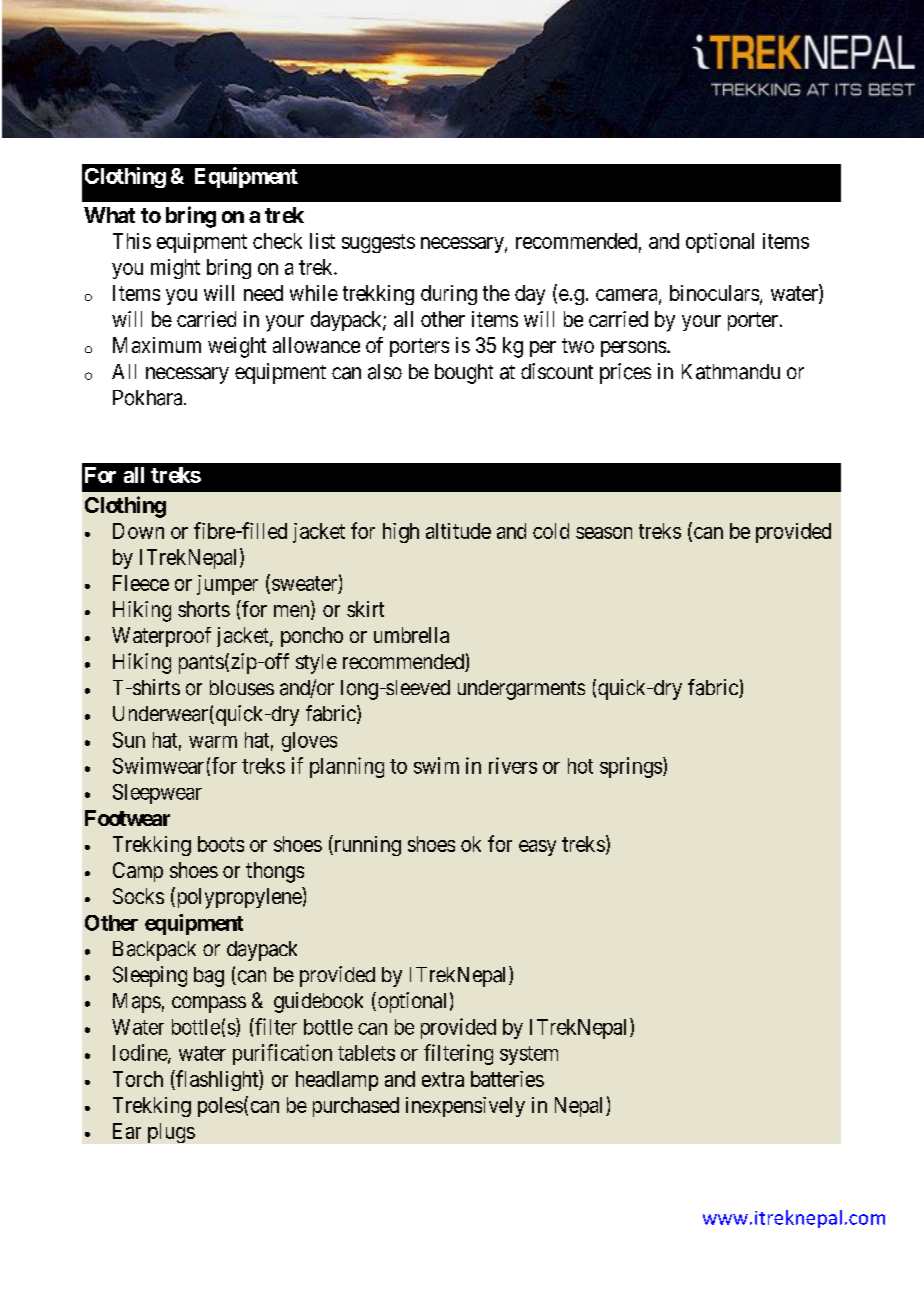  Describe the element at coordinates (378, 243) in the page. I see `suggests` at that location.
